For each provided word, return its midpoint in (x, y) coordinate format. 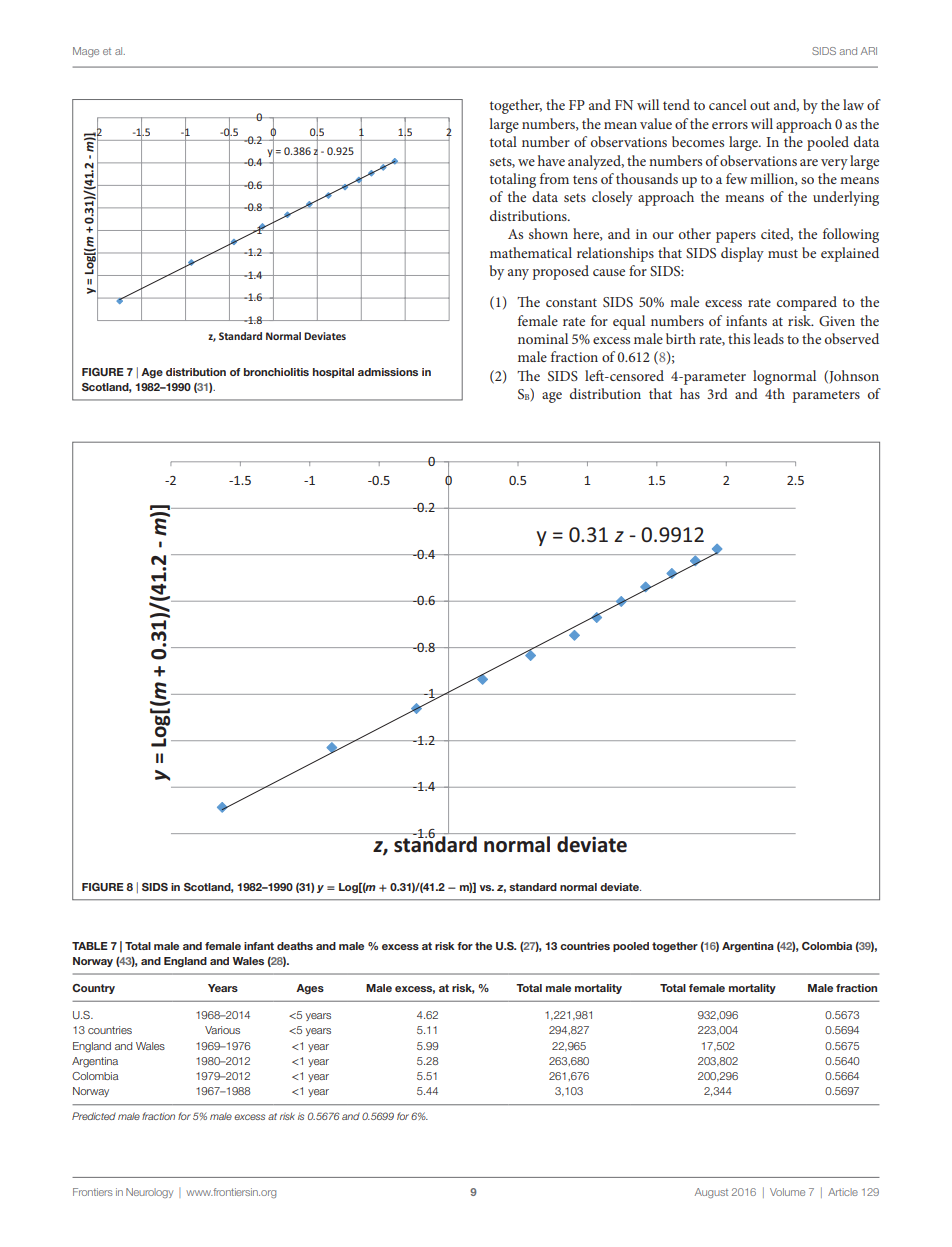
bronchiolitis (276, 372)
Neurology (149, 1193)
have (551, 160)
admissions (388, 372)
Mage (86, 52)
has (690, 393)
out (760, 105)
